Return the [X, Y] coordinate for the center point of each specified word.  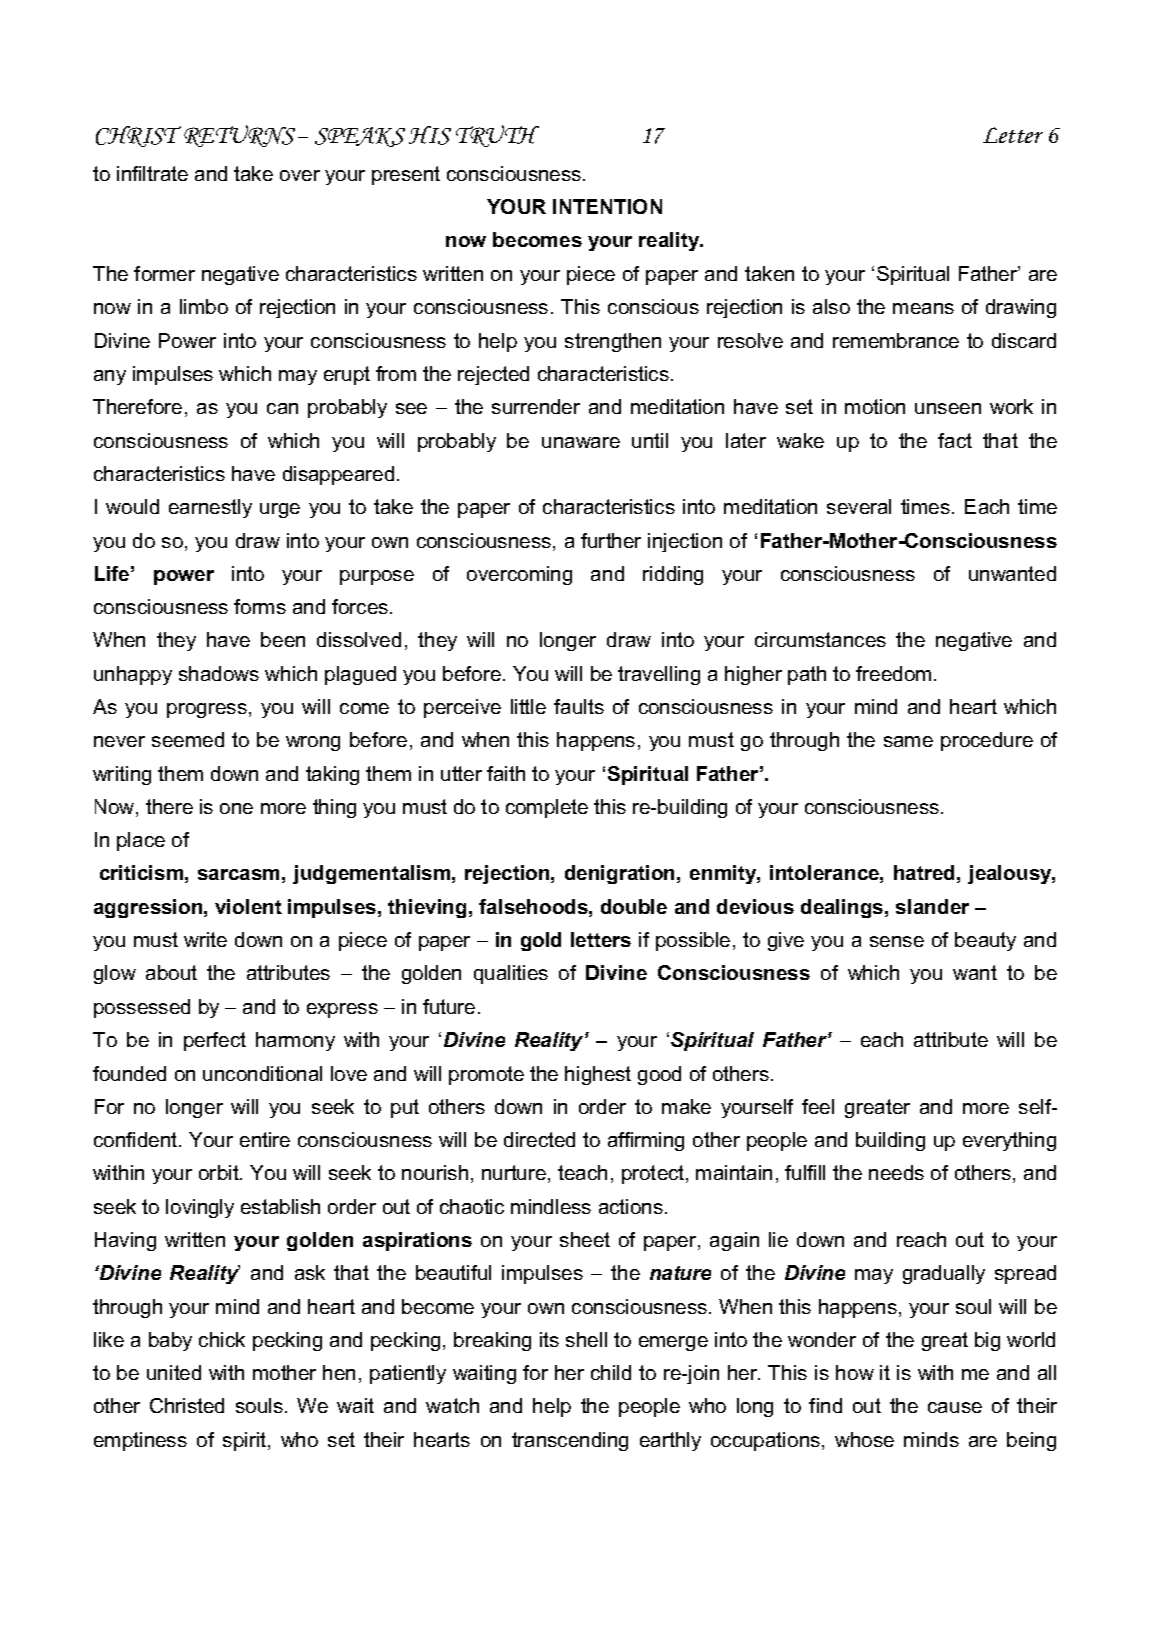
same [908, 741]
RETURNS [239, 136]
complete [547, 808]
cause [955, 1407]
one [236, 808]
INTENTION [607, 206]
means [923, 308]
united [174, 1372]
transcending [570, 1441]
